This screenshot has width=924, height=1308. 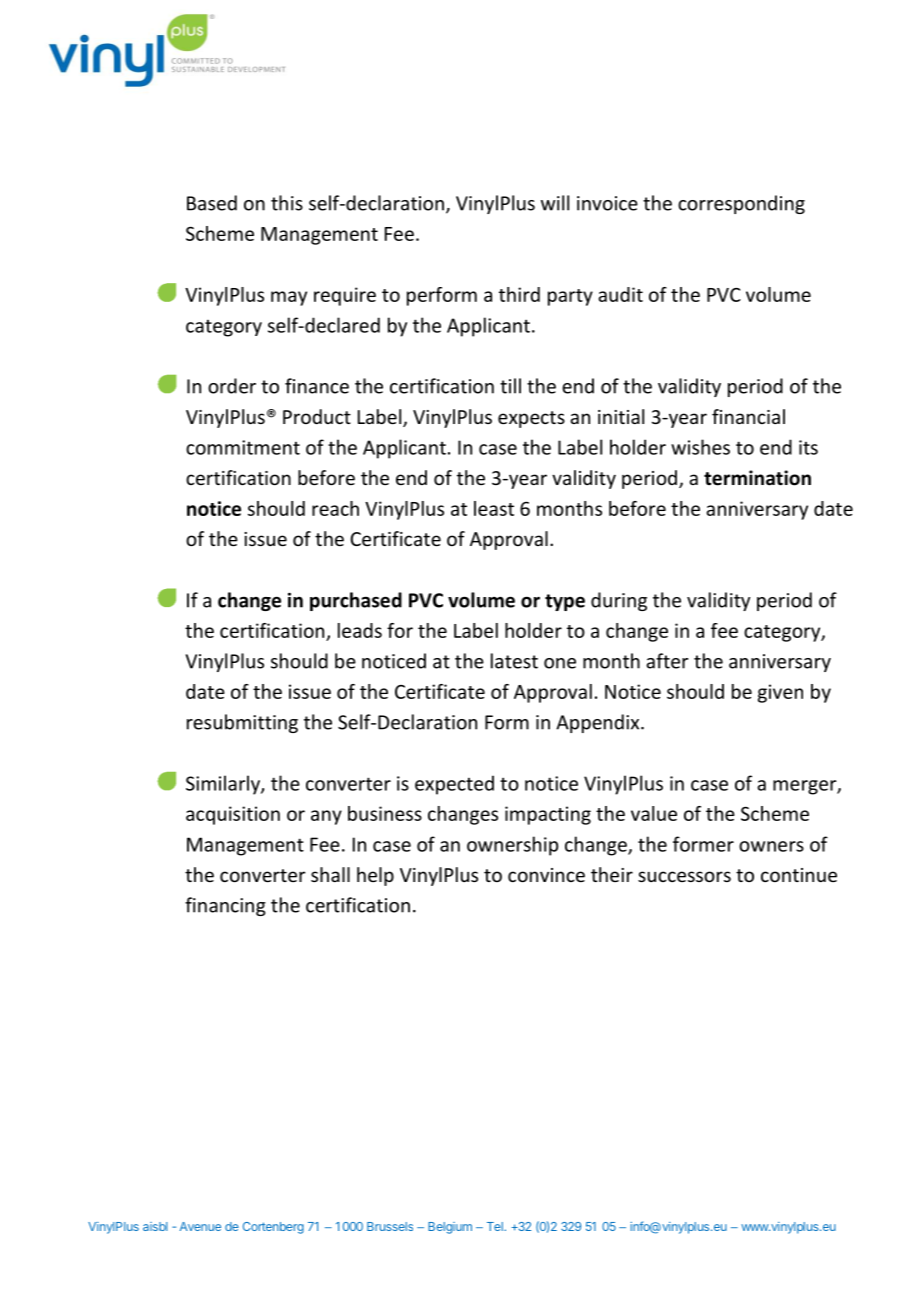 What do you see at coordinates (741, 204) in the screenshot?
I see `corresponding` at bounding box center [741, 204].
